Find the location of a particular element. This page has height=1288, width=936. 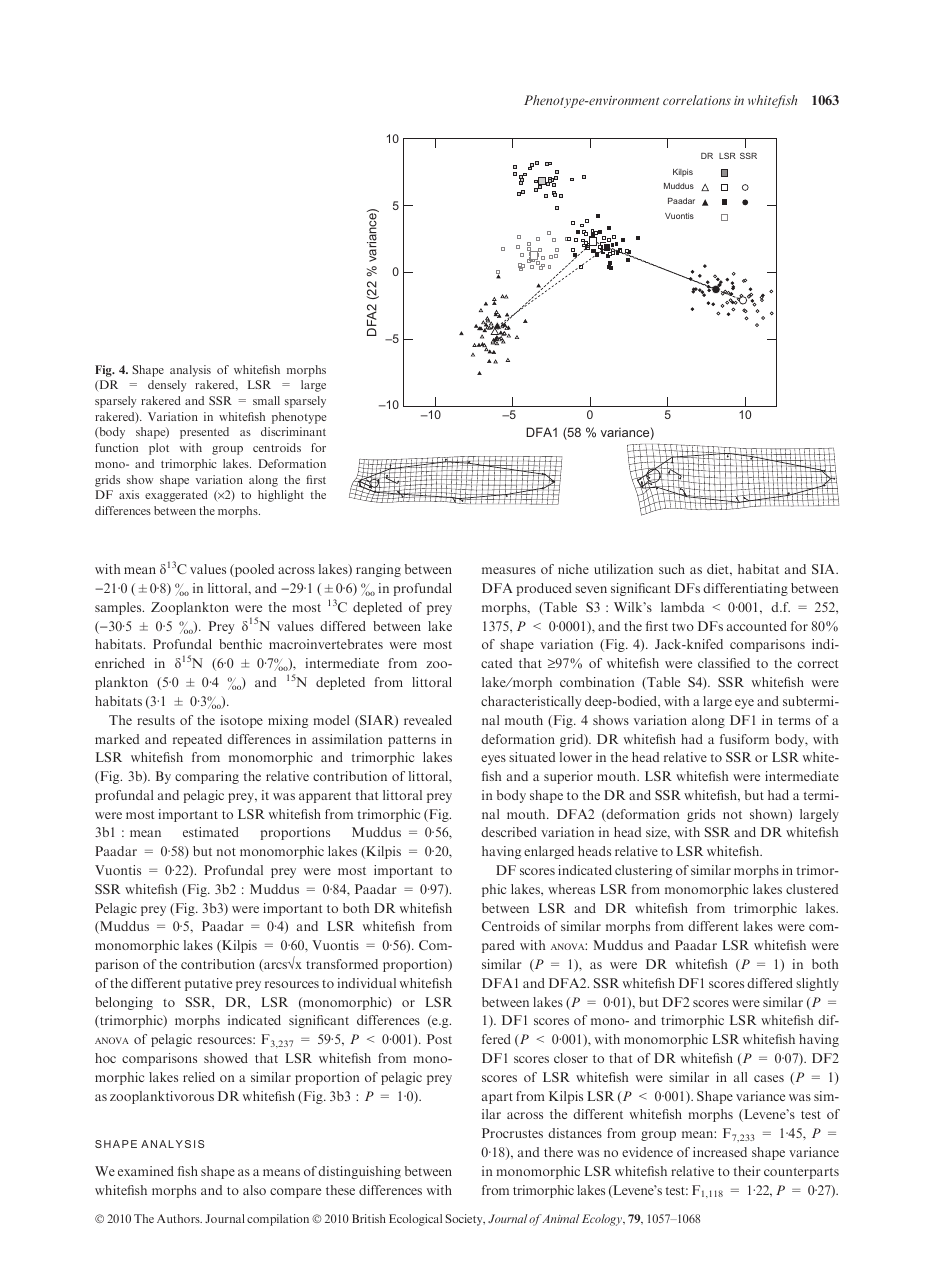

Authors is located at coordinates (179, 1218).
